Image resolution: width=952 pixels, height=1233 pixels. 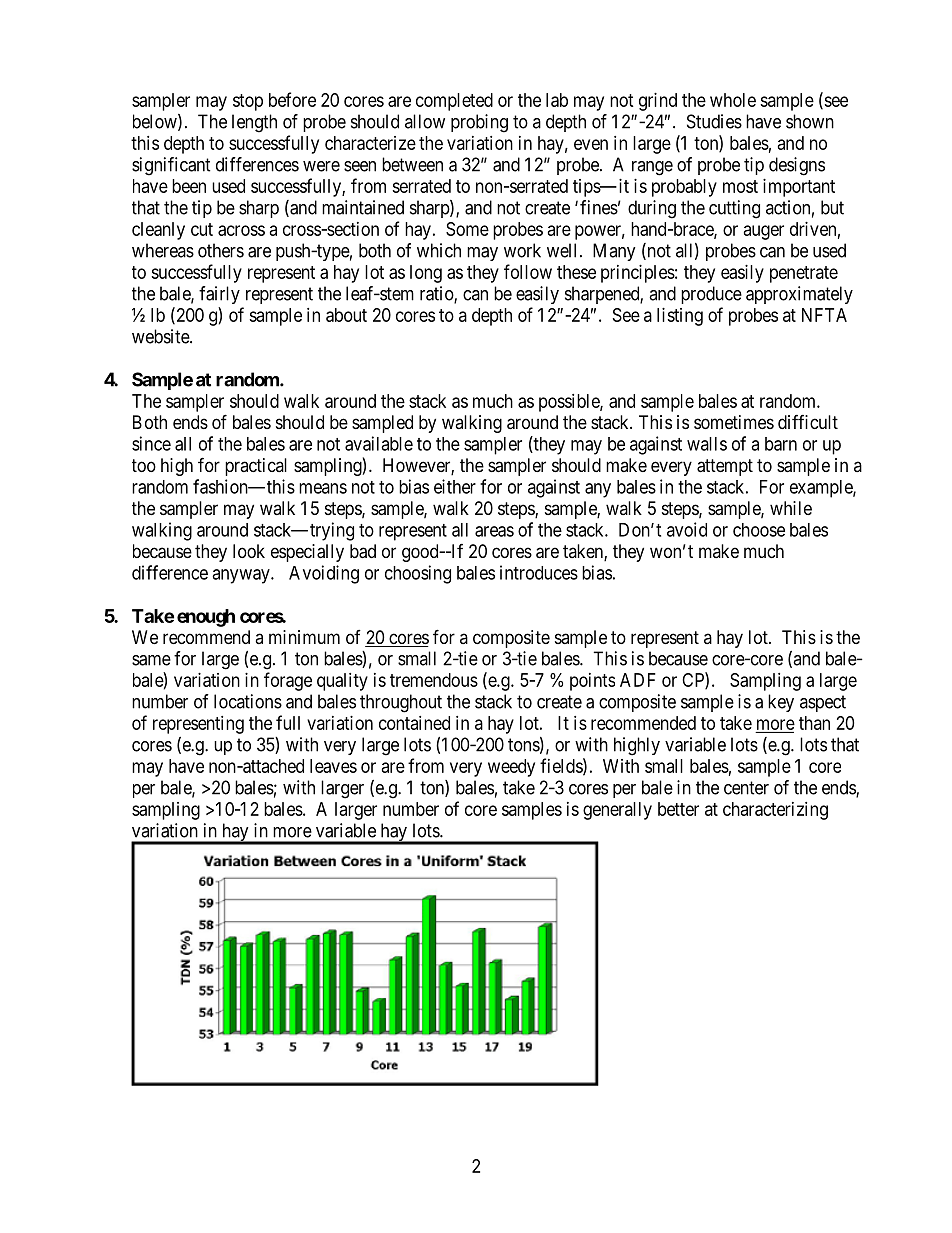 I want to click on weedy, so click(x=511, y=768).
